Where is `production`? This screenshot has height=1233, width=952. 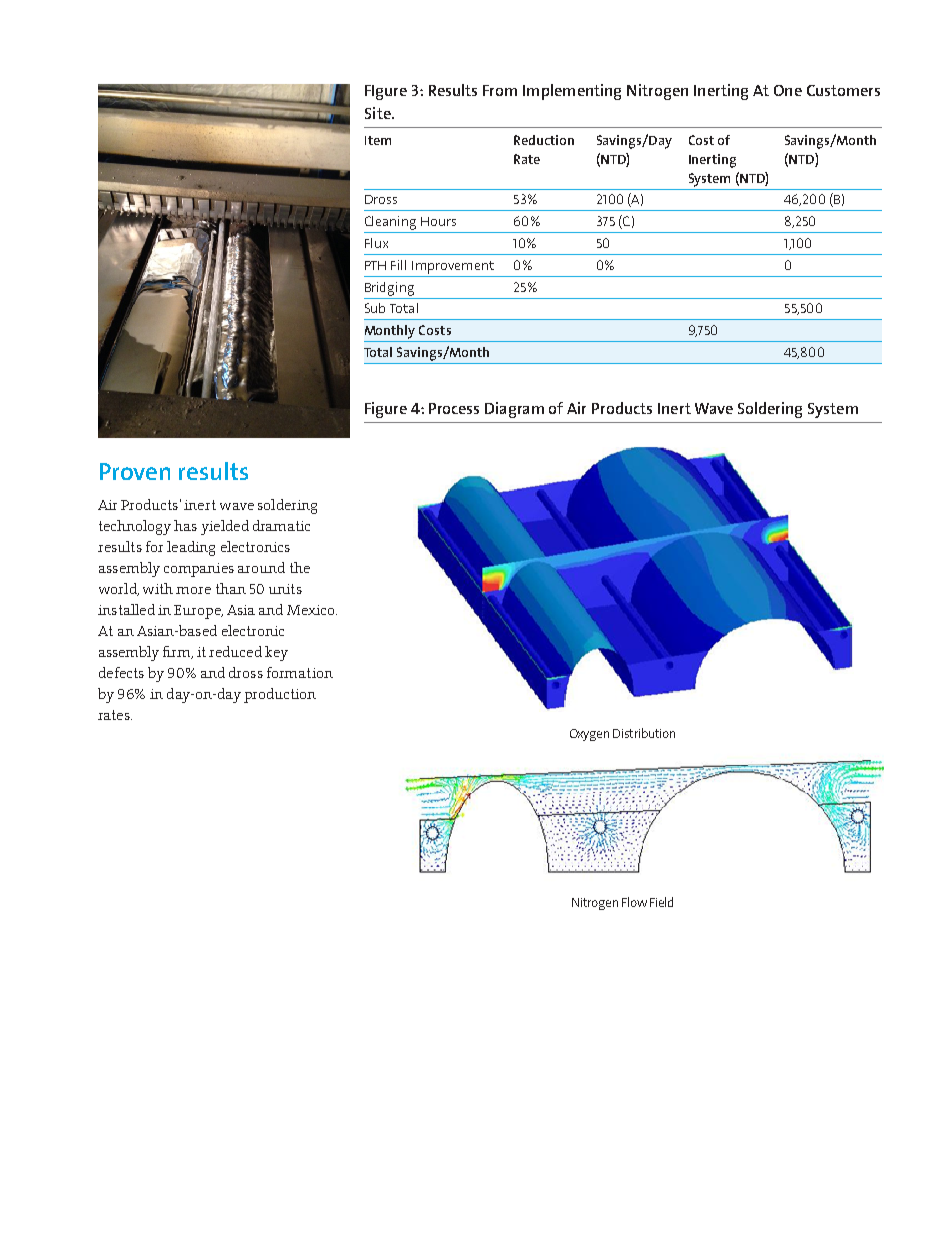 production is located at coordinates (280, 695).
